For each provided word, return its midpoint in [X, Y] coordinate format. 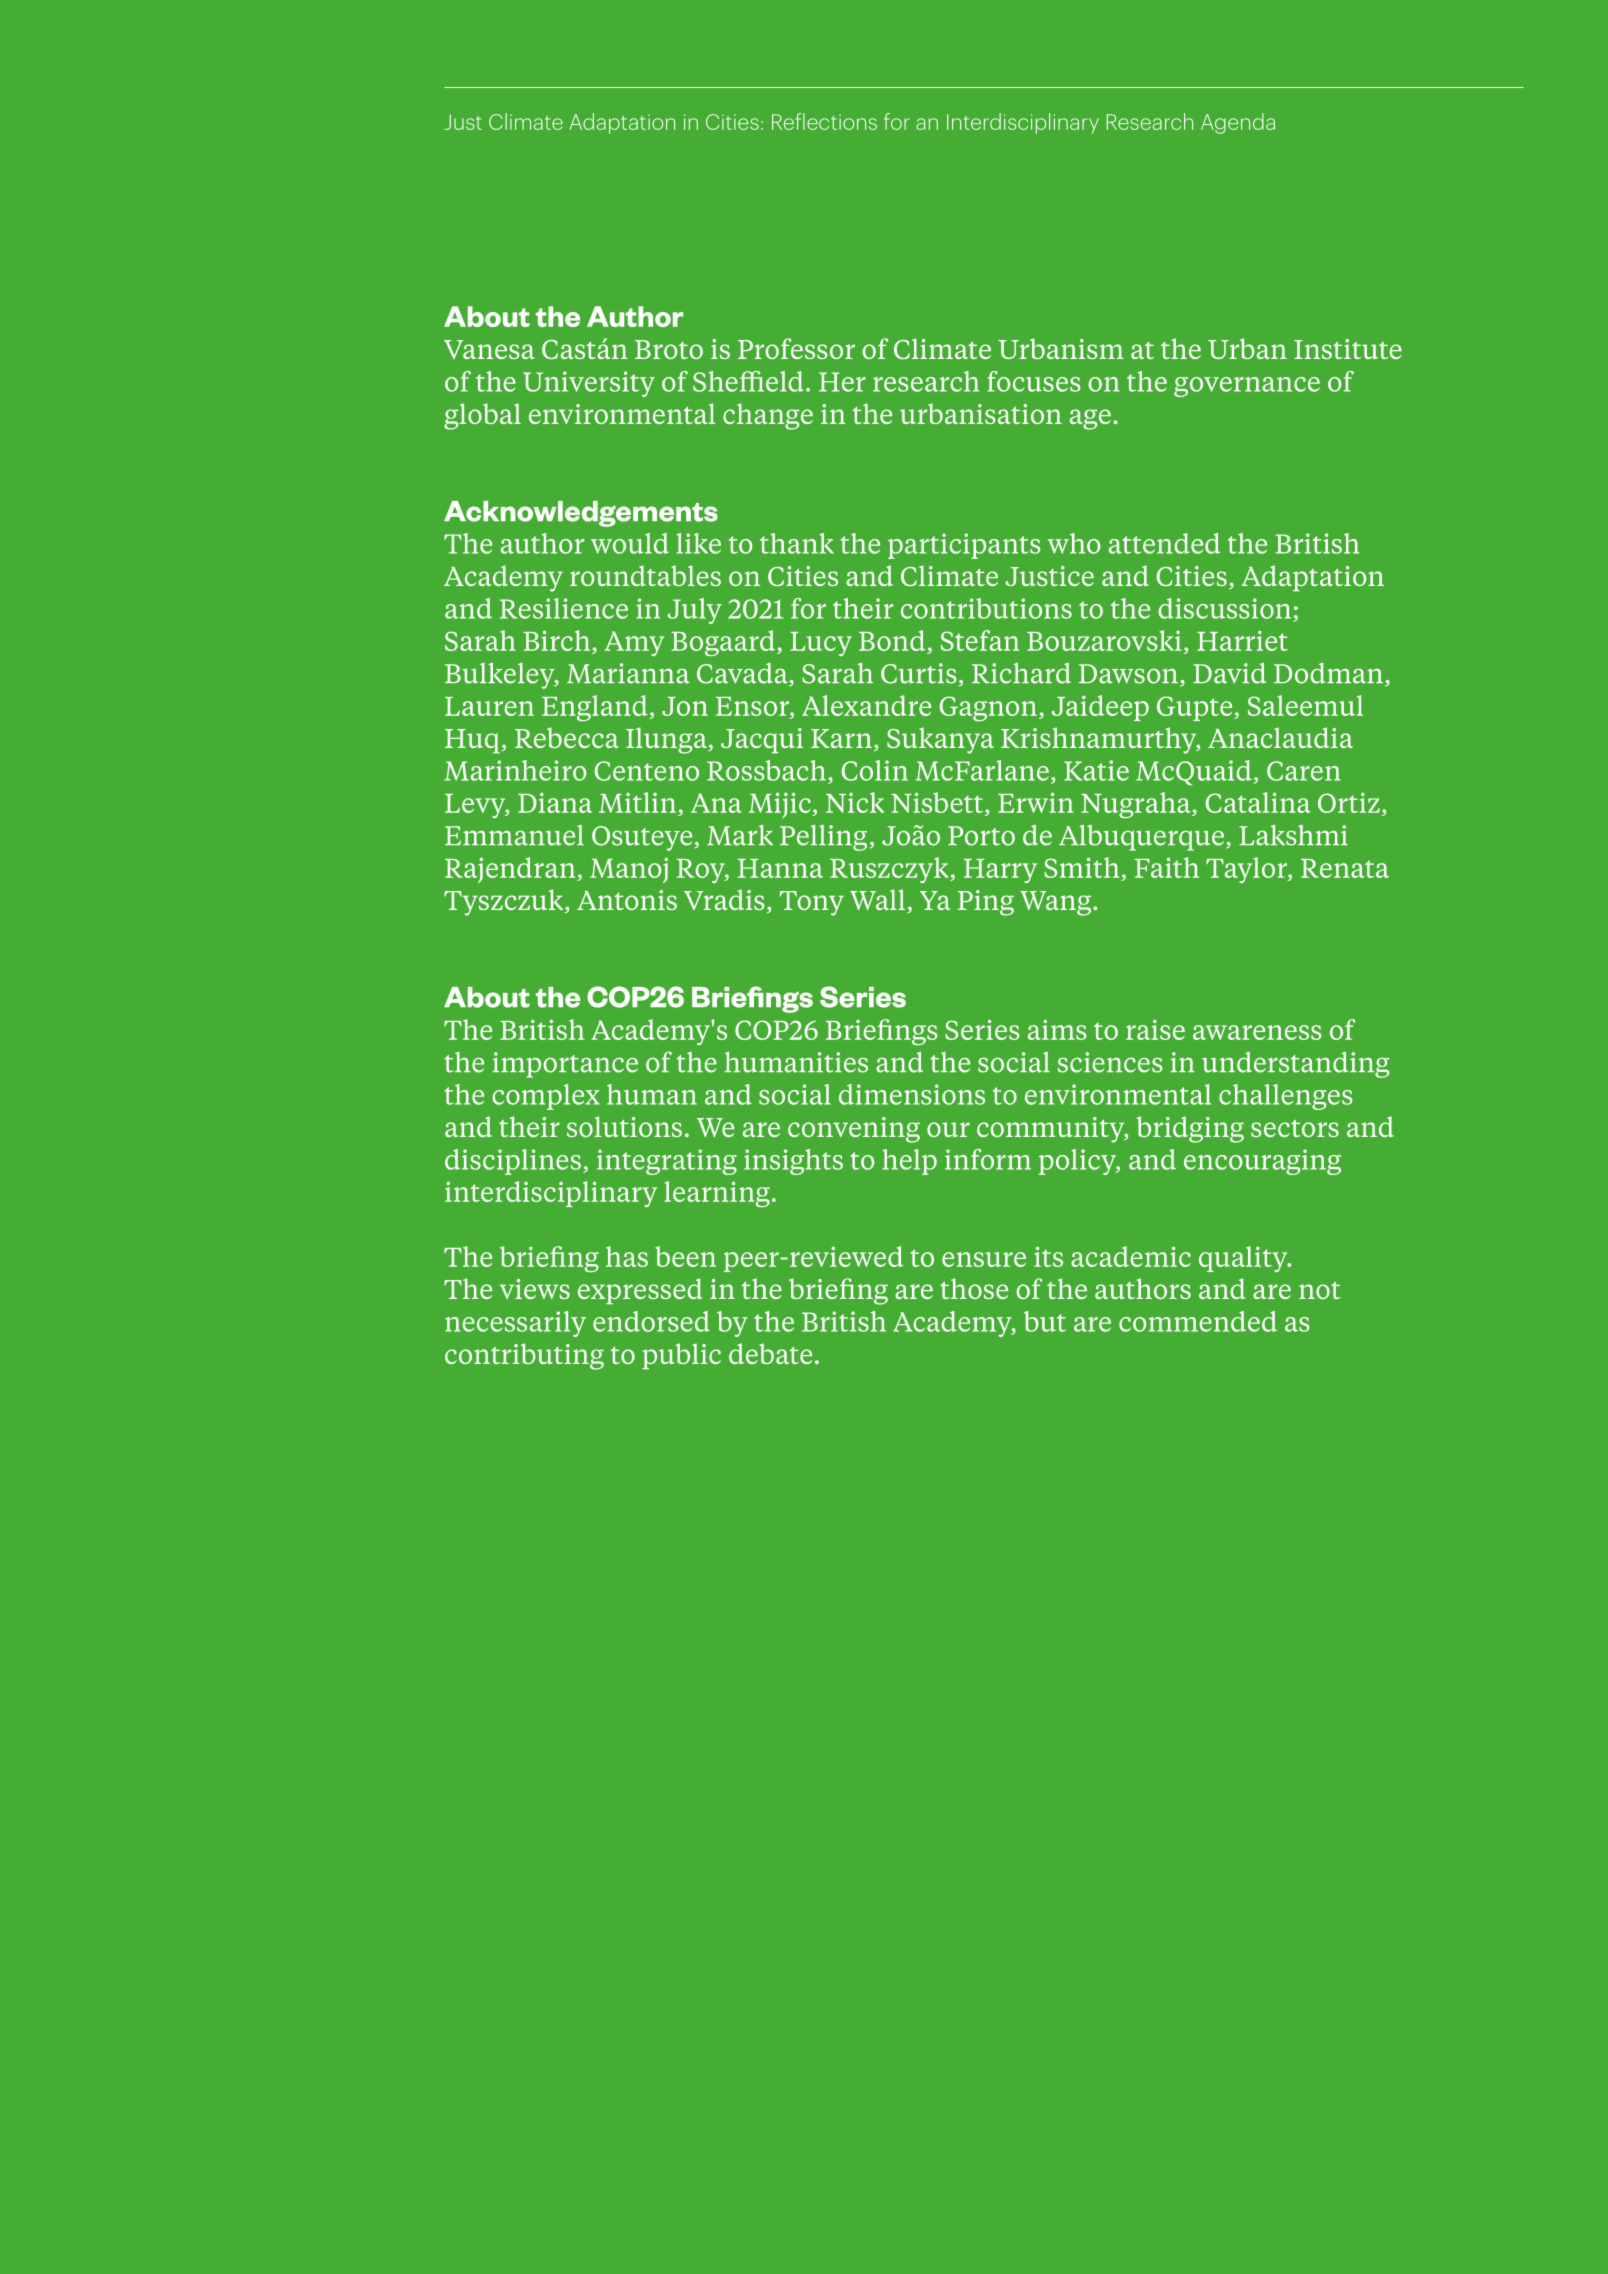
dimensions [912, 1094]
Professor [796, 348]
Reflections [824, 121]
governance [1247, 387]
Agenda [1238, 123]
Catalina [1258, 802]
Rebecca [567, 737]
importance [565, 1065]
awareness [1257, 1032]
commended [1198, 1321]
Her [842, 382]
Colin [874, 770]
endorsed [651, 1321]
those [974, 1288]
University [589, 384]
